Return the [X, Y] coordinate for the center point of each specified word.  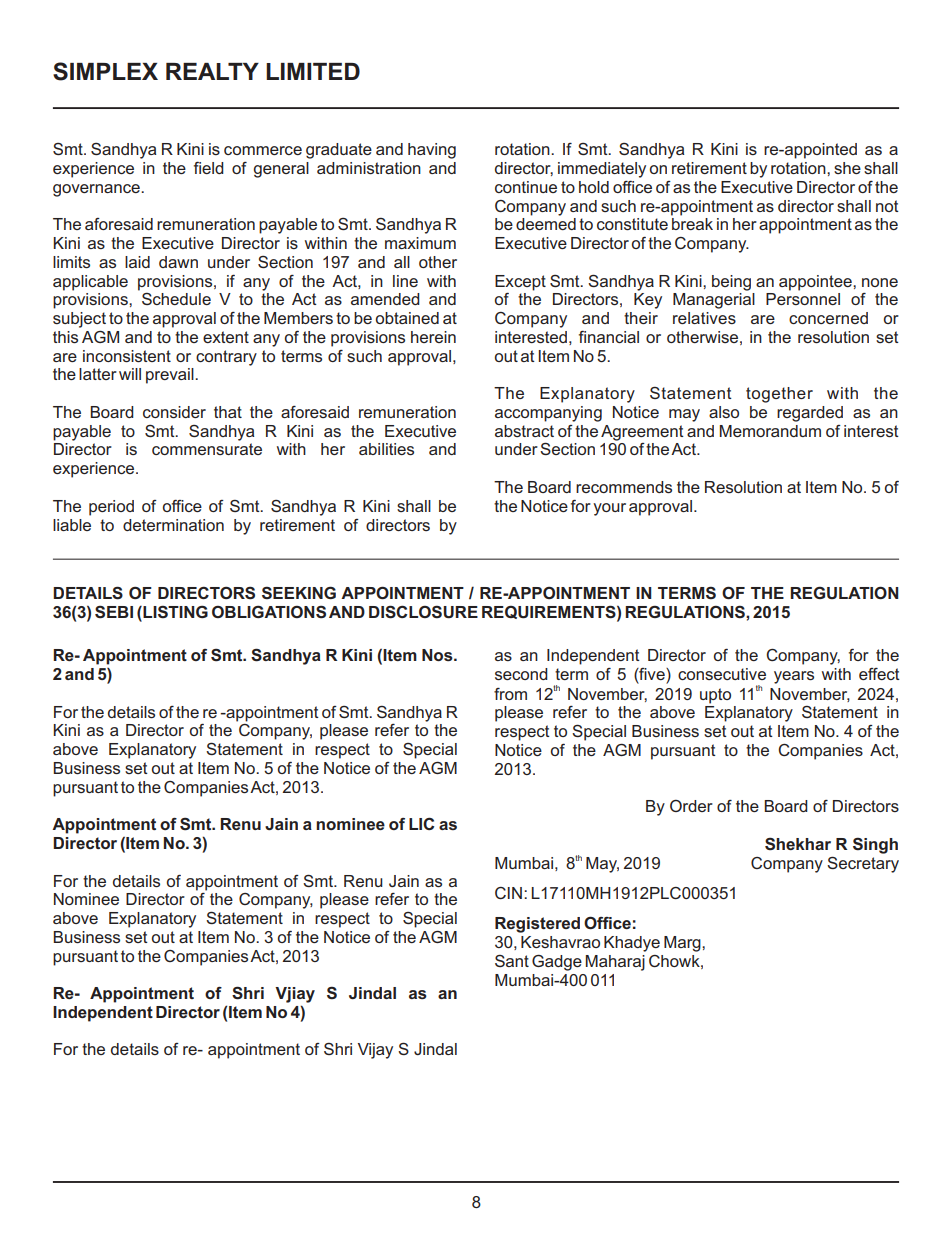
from [510, 694]
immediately [602, 170]
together [779, 395]
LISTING [174, 613]
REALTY [212, 71]
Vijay [375, 1051]
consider [174, 412]
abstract [524, 431]
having [432, 151]
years [794, 677]
